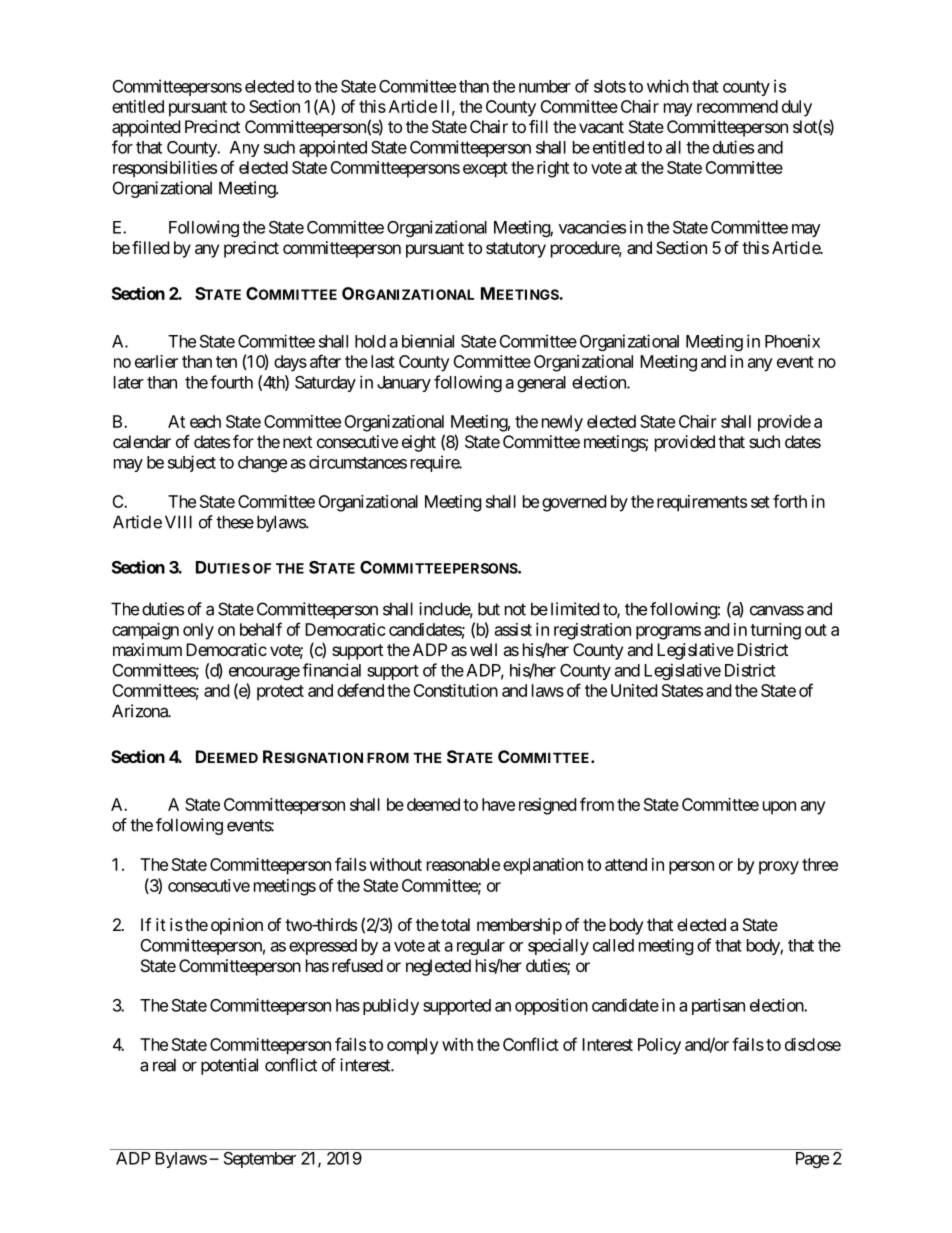 This screenshot has height=1233, width=952. What do you see at coordinates (485, 170) in the screenshot?
I see `except` at bounding box center [485, 170].
